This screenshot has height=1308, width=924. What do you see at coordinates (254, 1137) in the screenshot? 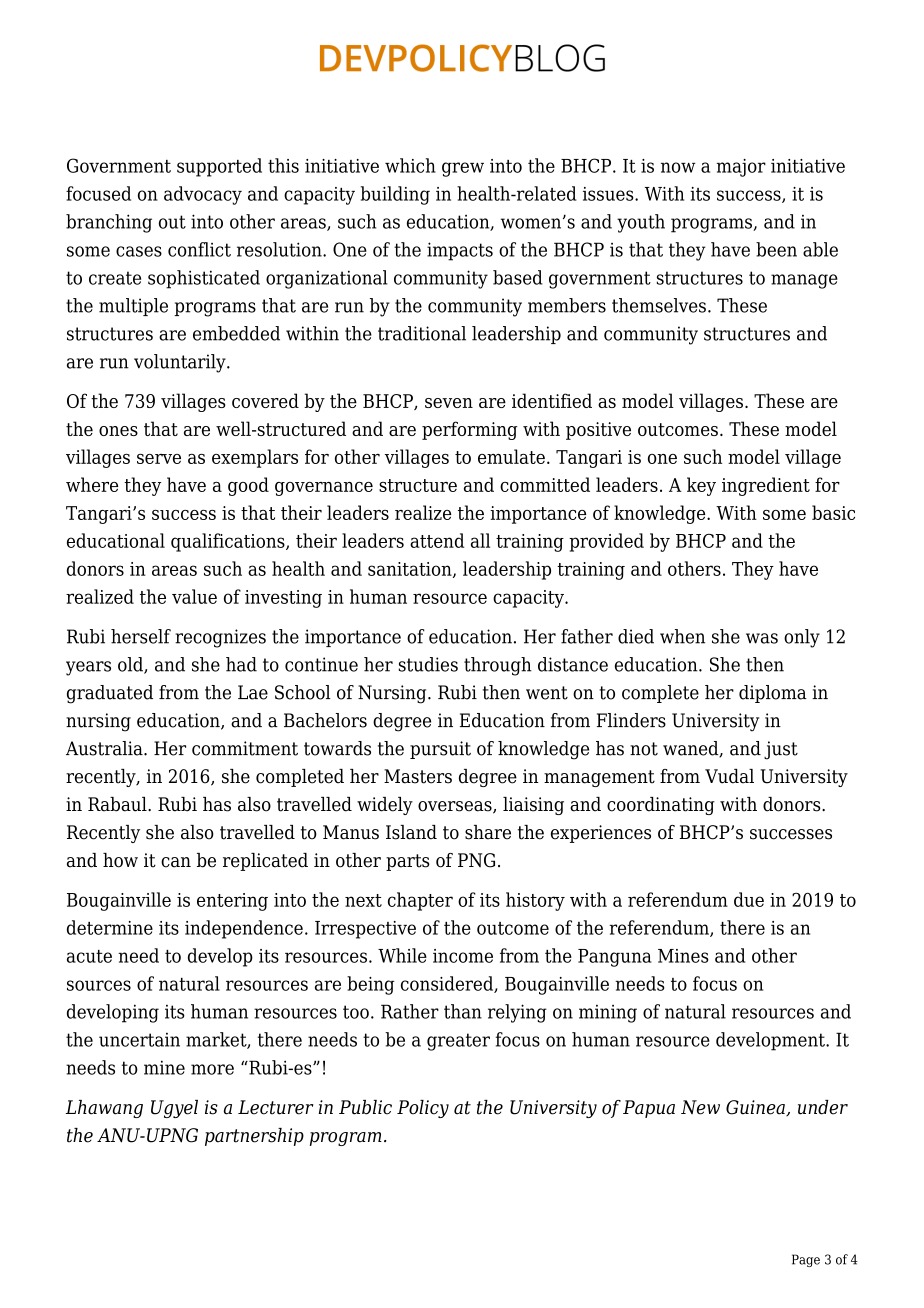
I see `partnership` at bounding box center [254, 1137].
